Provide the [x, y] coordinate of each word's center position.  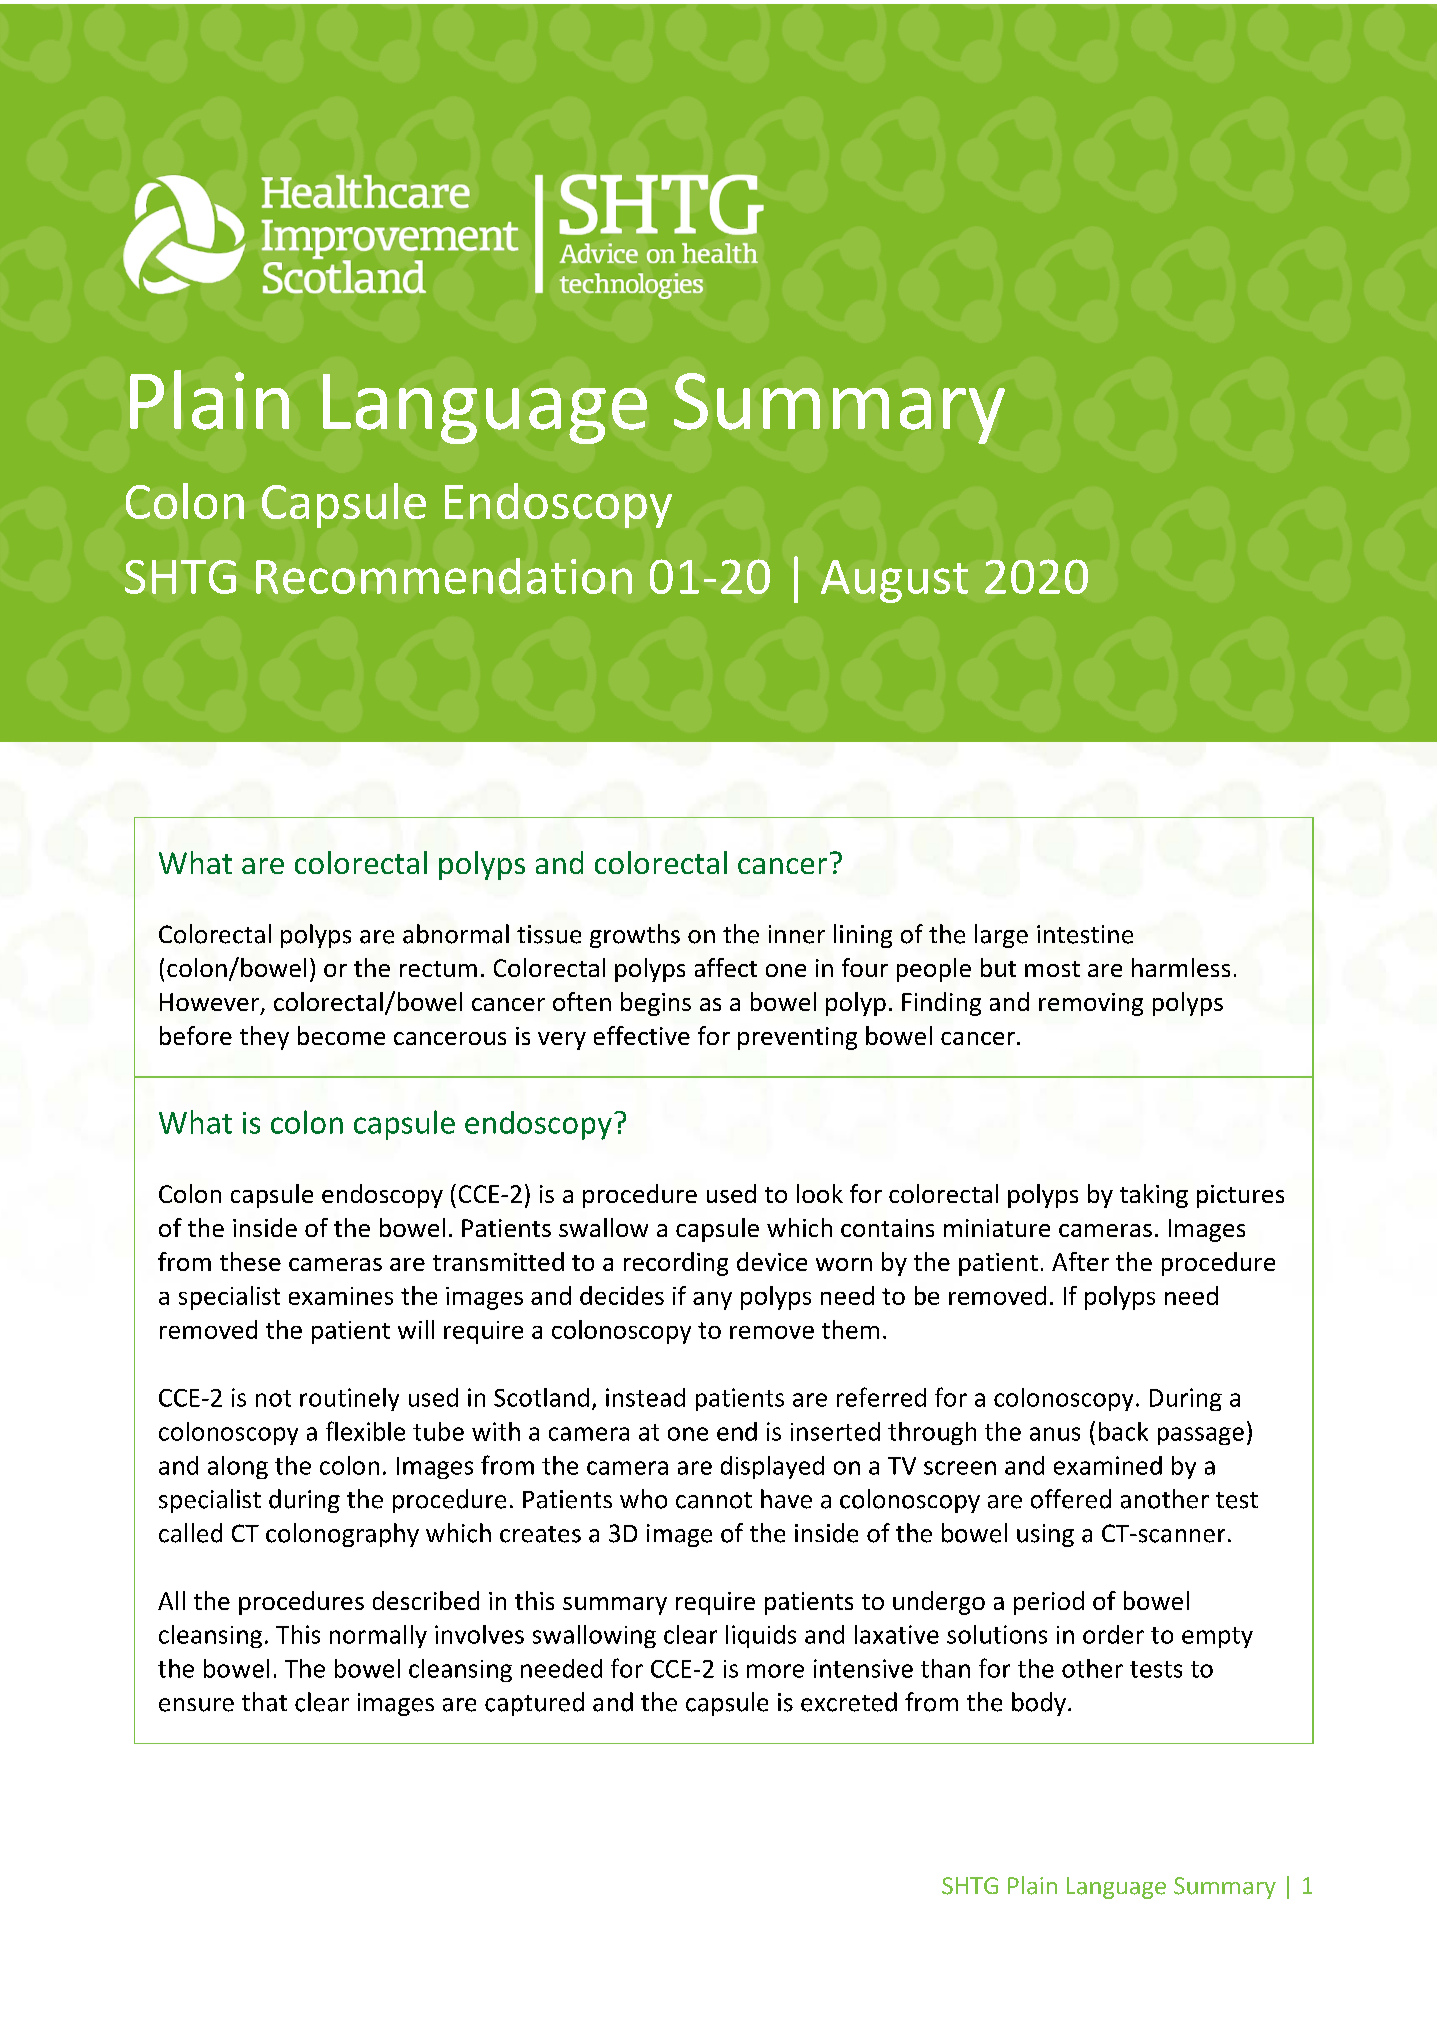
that [264, 1702]
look [820, 1193]
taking [1154, 1196]
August [894, 581]
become [341, 1035]
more [775, 1671]
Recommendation [444, 576]
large [1001, 936]
